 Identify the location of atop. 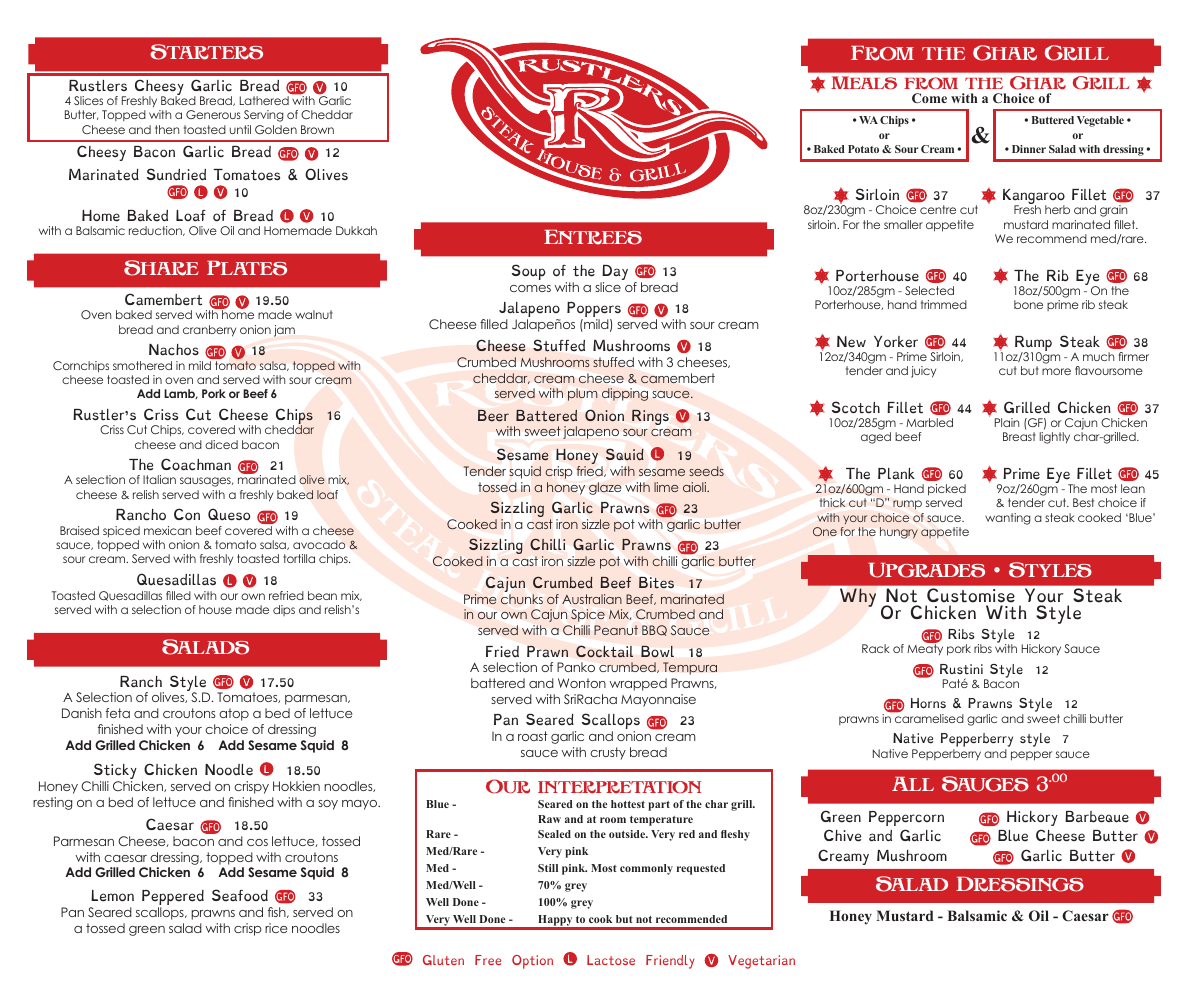
(234, 714).
